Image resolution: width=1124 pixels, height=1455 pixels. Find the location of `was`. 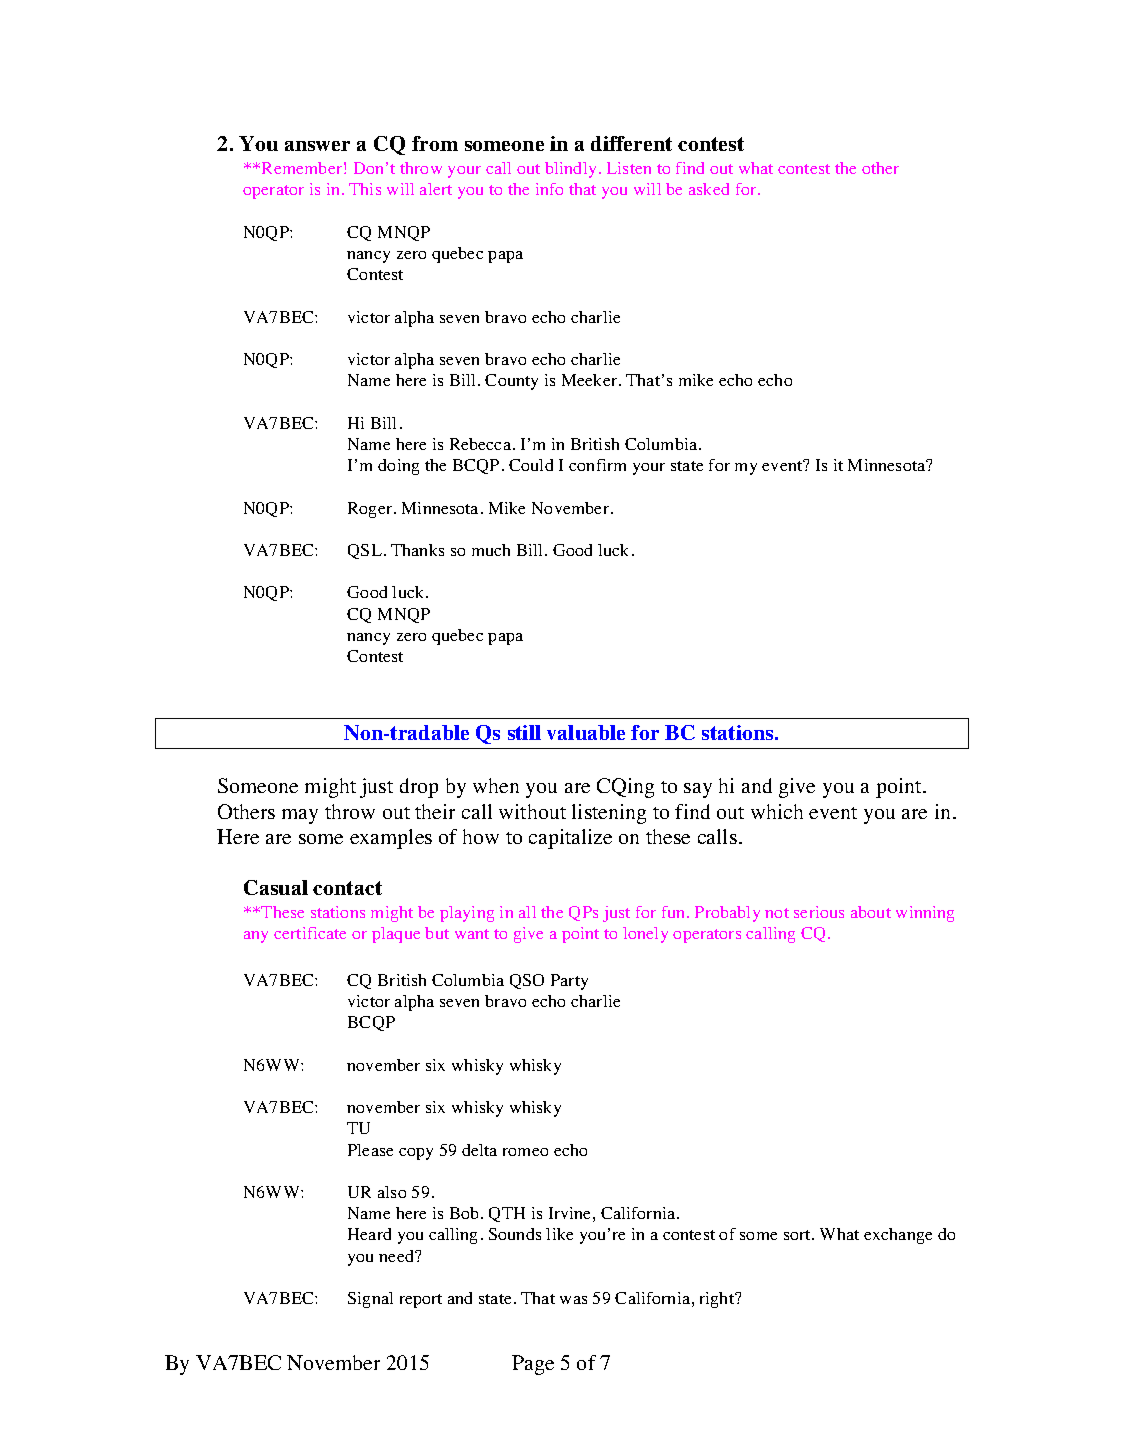

was is located at coordinates (573, 1300).
